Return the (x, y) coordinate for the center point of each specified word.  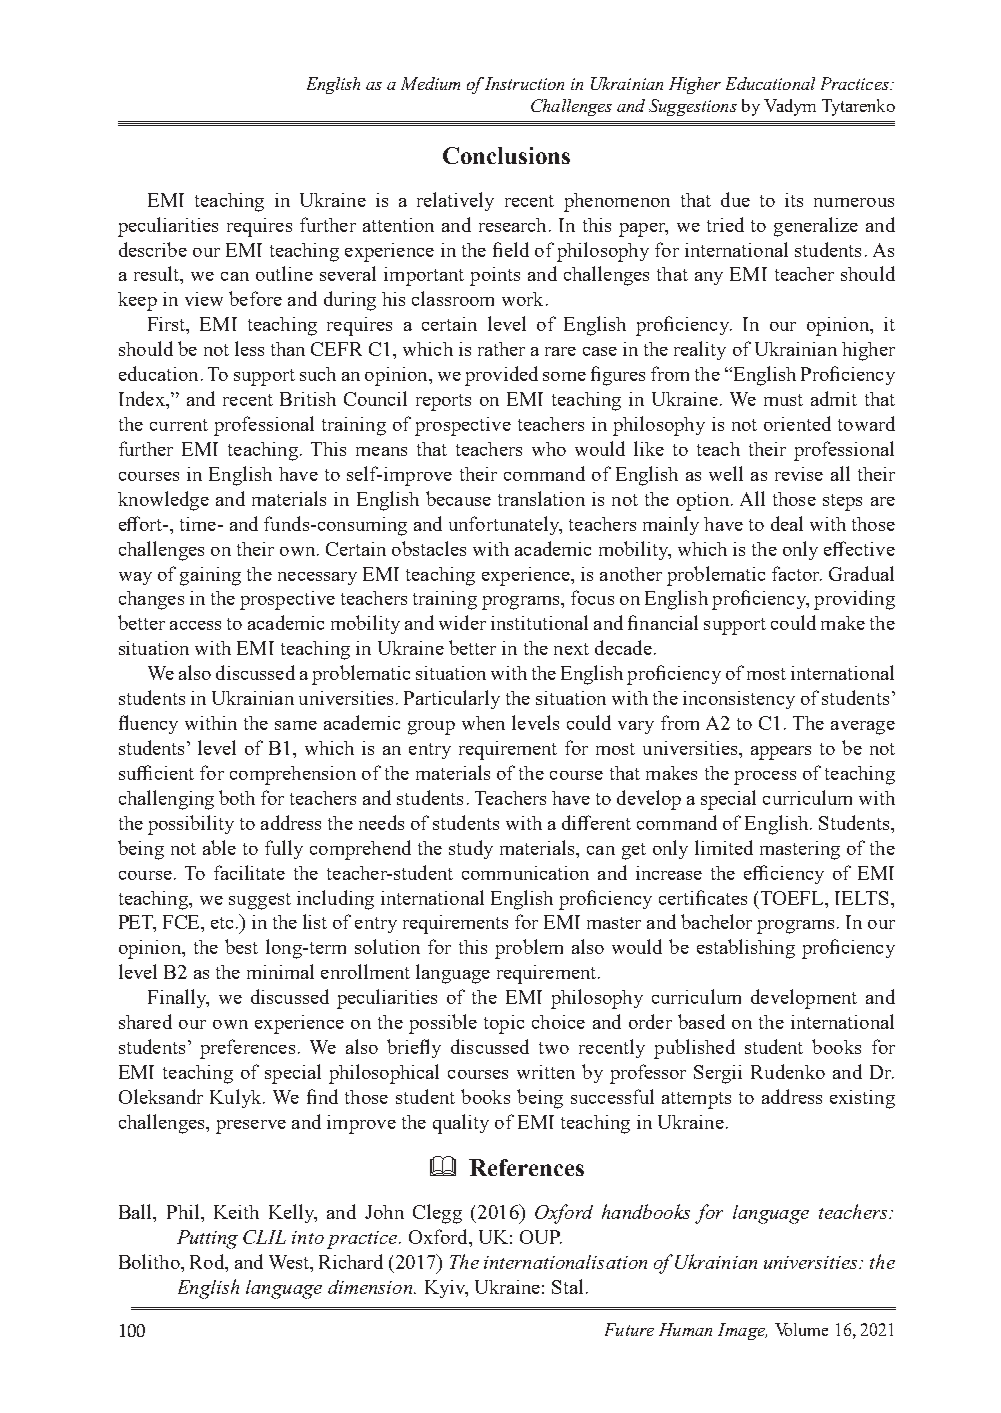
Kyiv (446, 1289)
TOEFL (794, 898)
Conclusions (506, 155)
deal (787, 523)
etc (224, 923)
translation (541, 498)
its (794, 200)
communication (525, 873)
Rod (208, 1263)
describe (153, 249)
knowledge (163, 501)
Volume (801, 1329)
